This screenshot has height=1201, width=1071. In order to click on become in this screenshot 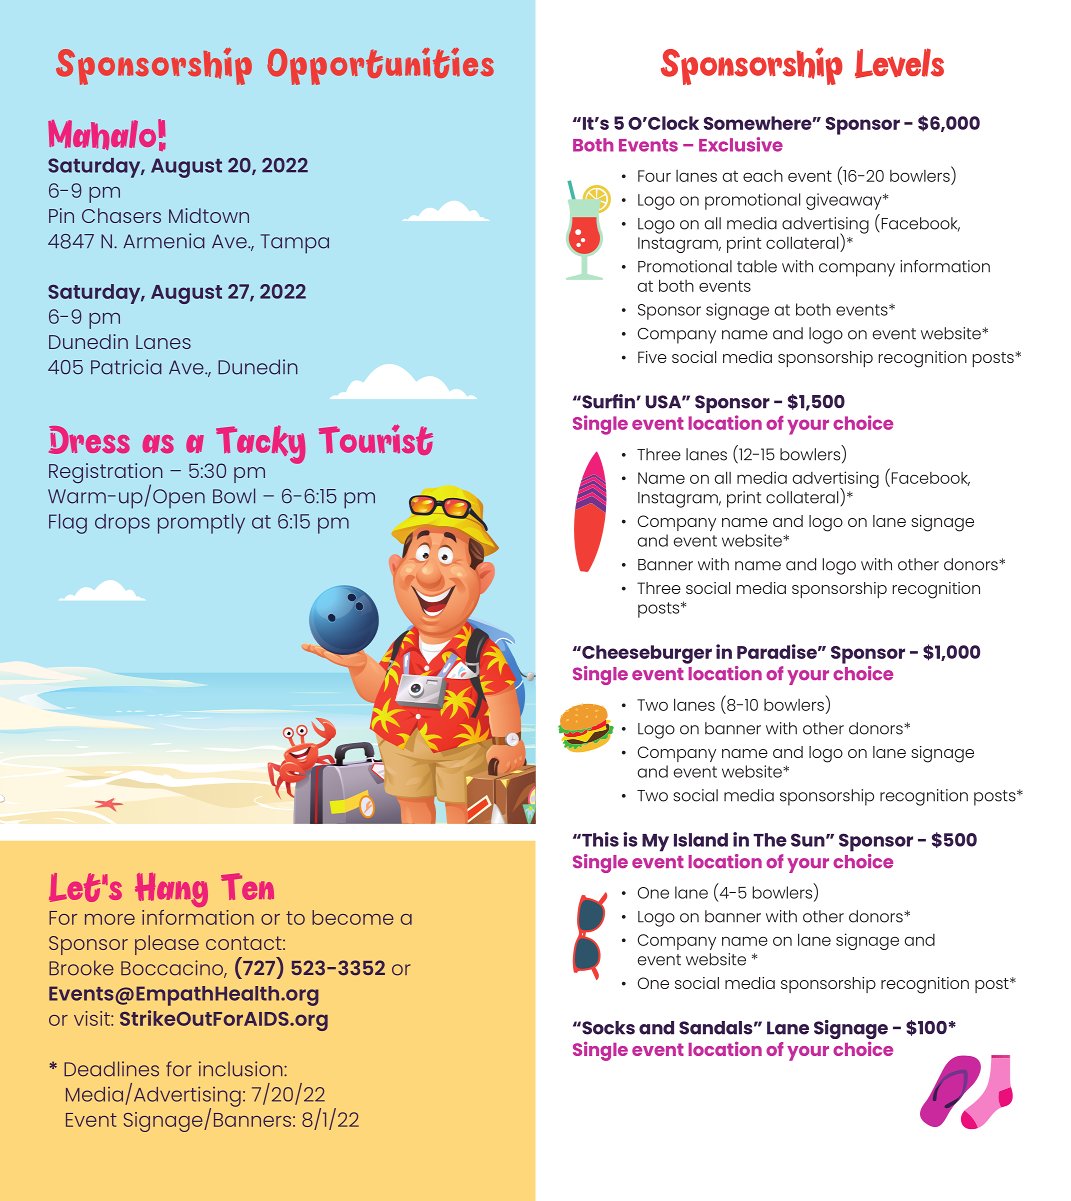, I will do `click(353, 917)`.
